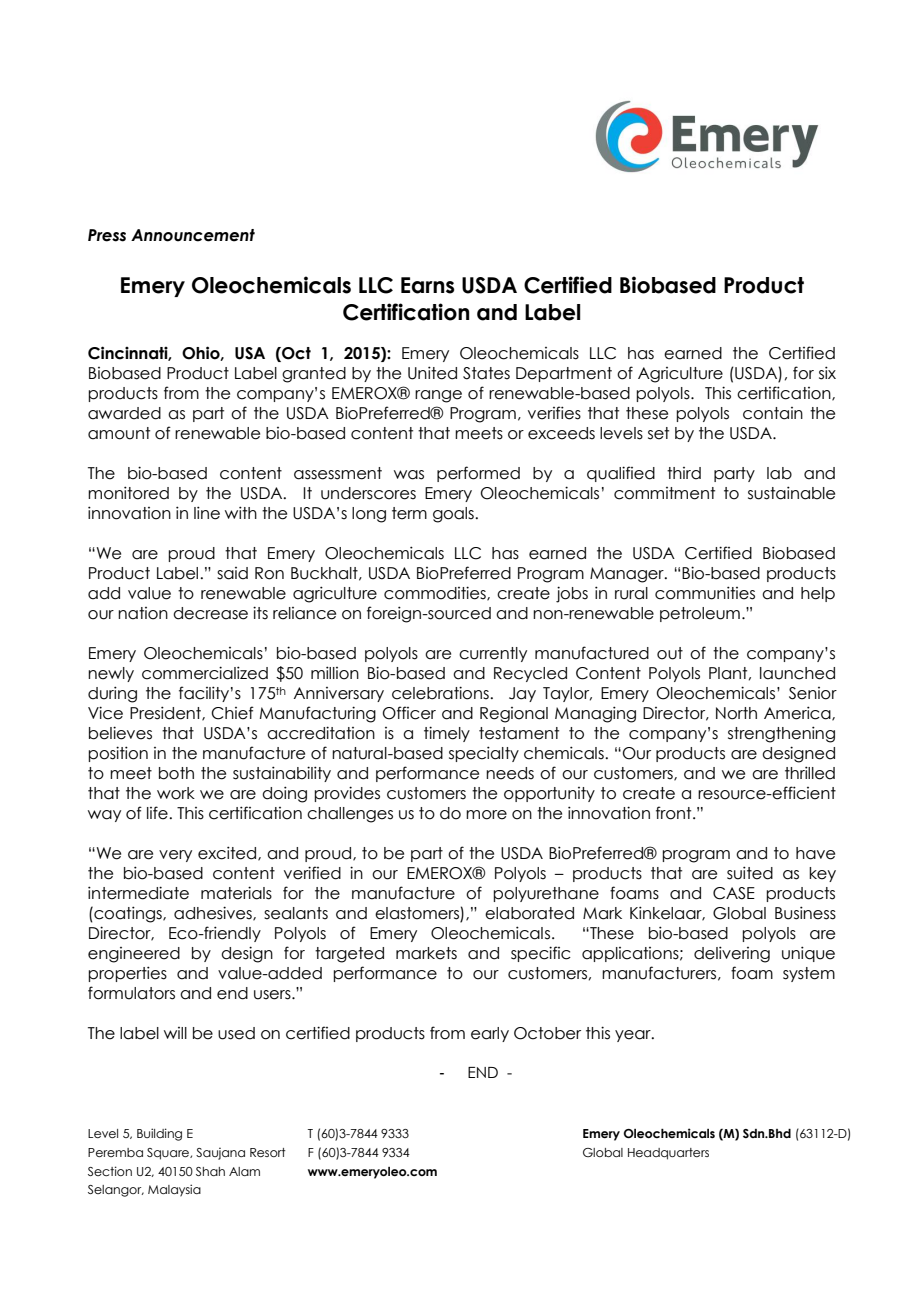  I want to click on Shah, so click(210, 1171).
